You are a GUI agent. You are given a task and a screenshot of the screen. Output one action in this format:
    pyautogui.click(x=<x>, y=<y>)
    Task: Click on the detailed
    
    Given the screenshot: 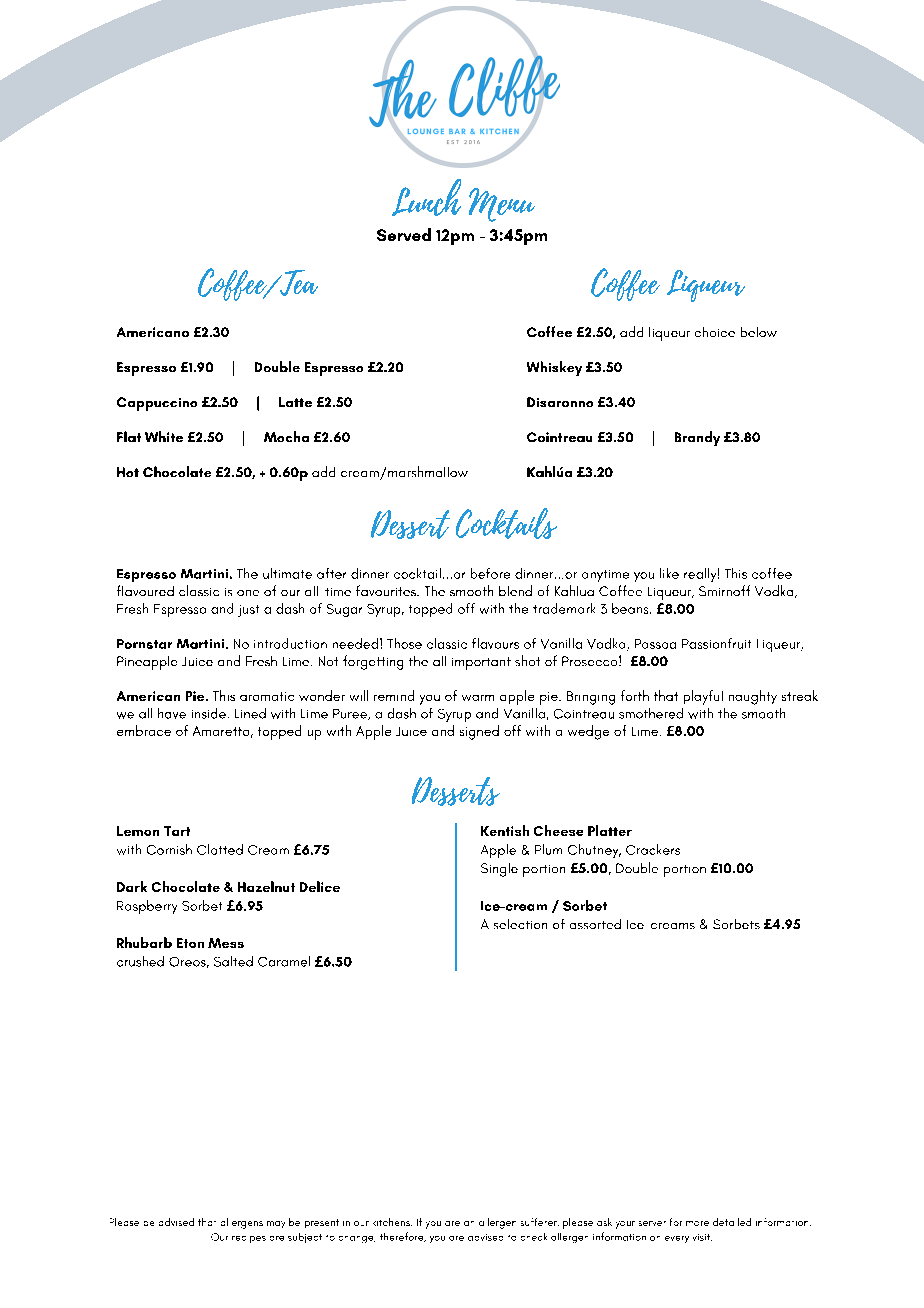 What is the action you would take?
    pyautogui.click(x=732, y=1222)
